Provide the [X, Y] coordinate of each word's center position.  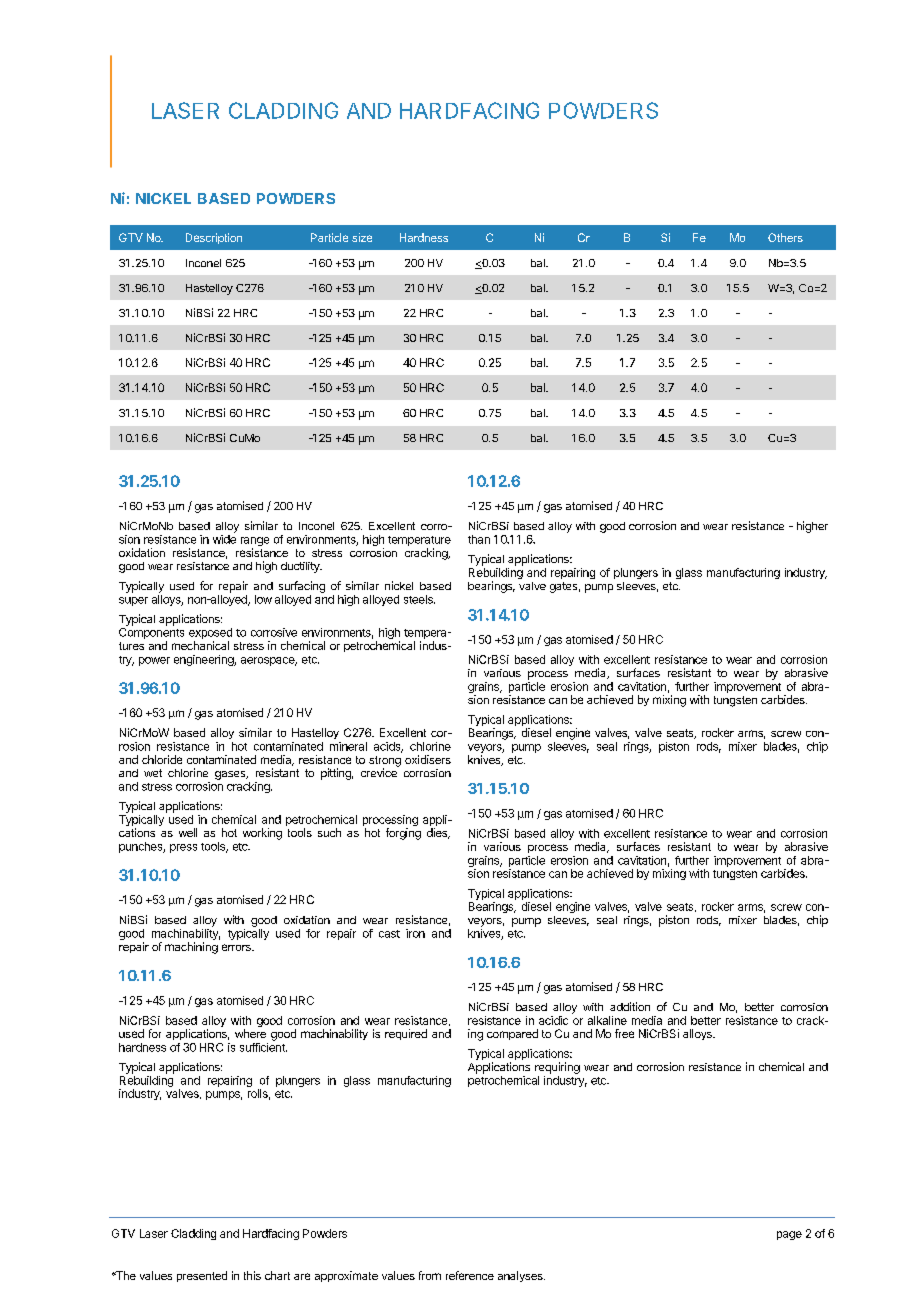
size [362, 237]
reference [470, 1275]
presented [202, 1276]
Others [785, 237]
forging [403, 834]
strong [385, 762]
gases [231, 775]
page [789, 1235]
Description [214, 238]
